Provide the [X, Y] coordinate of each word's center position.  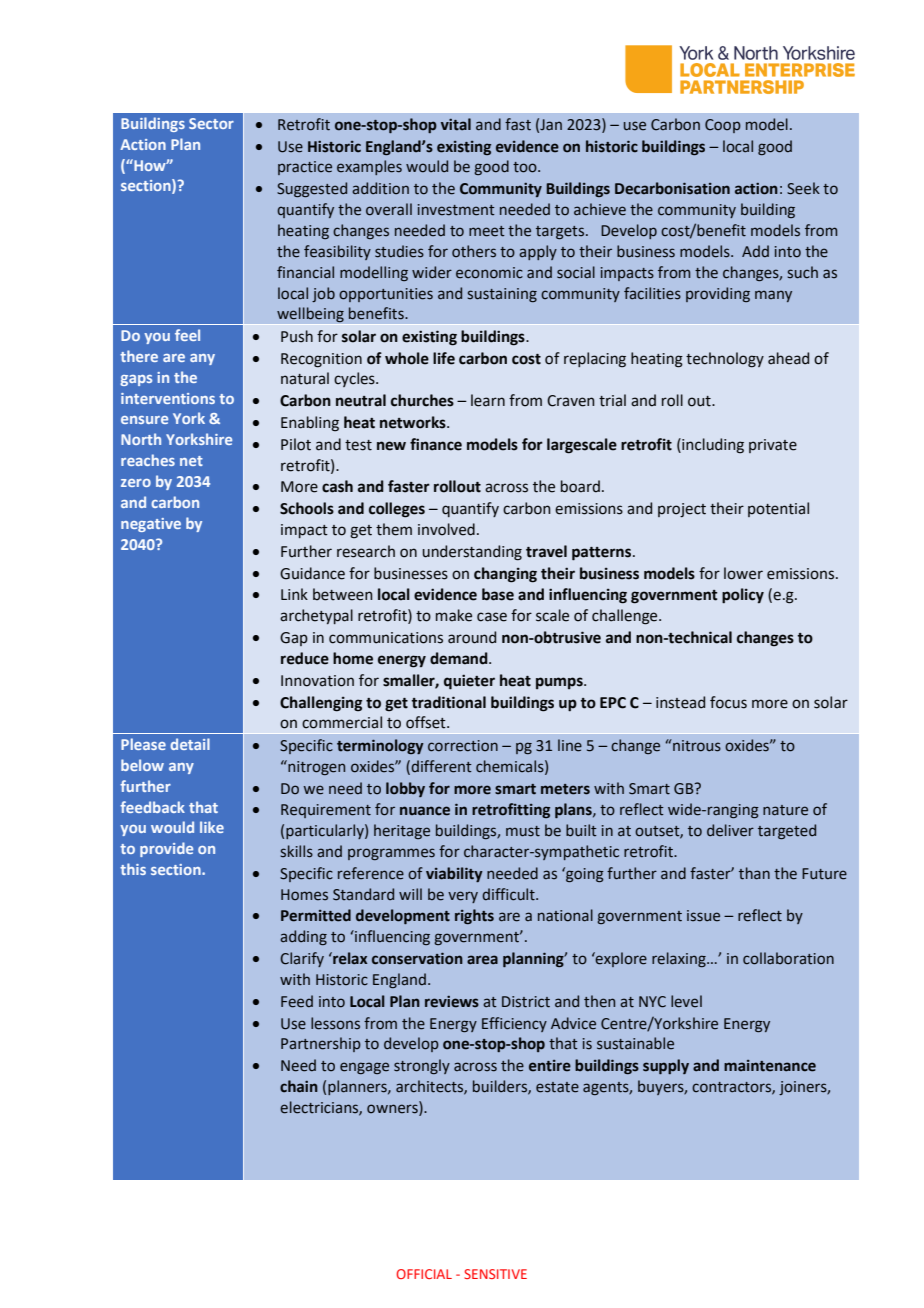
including [712, 446]
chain [299, 1086]
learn [488, 400]
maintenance [770, 1066]
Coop [723, 126]
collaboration [788, 958]
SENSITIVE [495, 1274]
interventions [168, 398]
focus [728, 702]
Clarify [302, 959]
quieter [469, 682]
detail [190, 744]
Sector [211, 123]
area [482, 960]
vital [456, 124]
